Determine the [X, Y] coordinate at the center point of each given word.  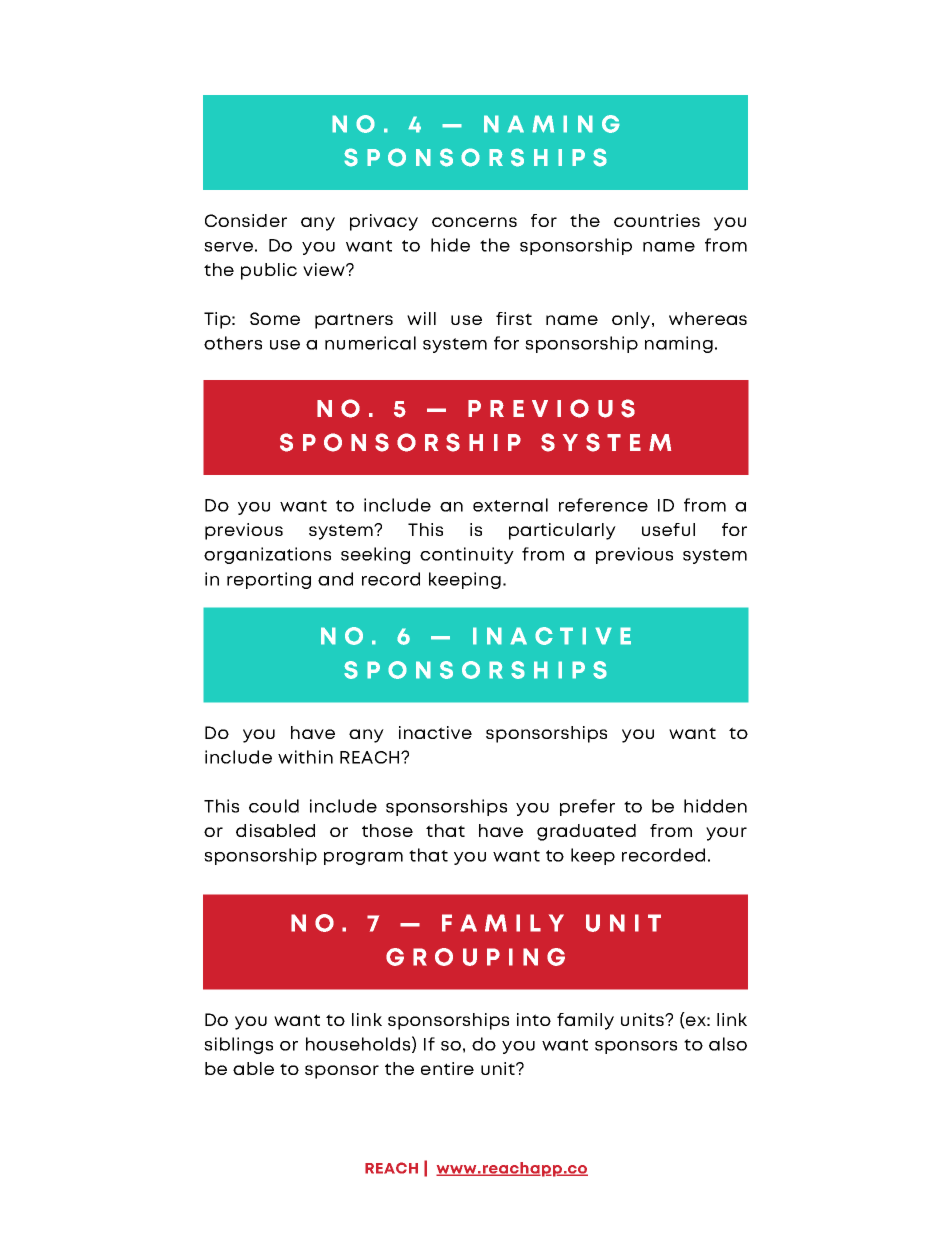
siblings [238, 1045]
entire [447, 1068]
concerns [474, 222]
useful [668, 529]
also [728, 1044]
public [269, 271]
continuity [467, 555]
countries [657, 220]
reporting [269, 580]
